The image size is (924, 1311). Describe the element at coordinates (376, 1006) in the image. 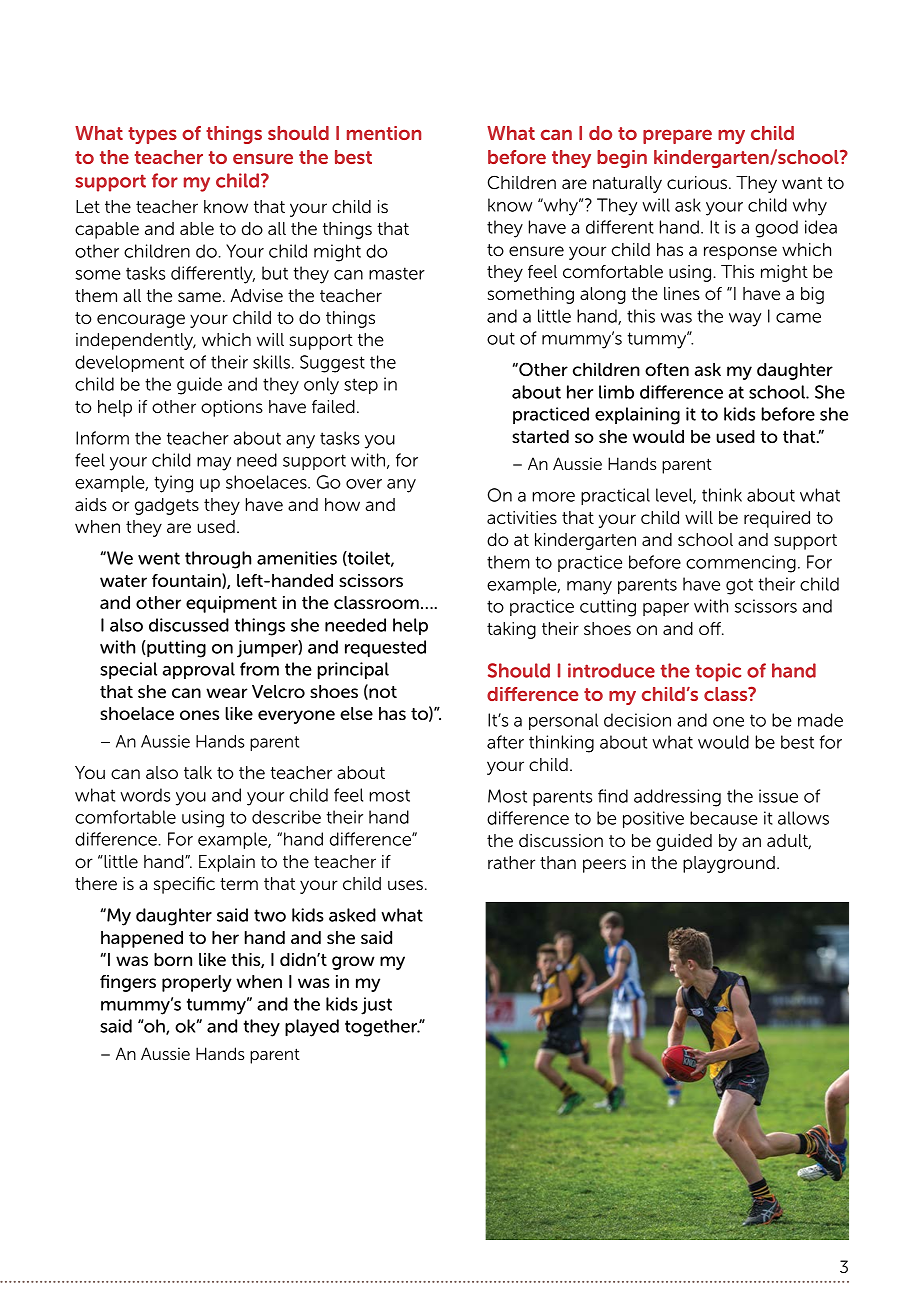

I see `just` at that location.
